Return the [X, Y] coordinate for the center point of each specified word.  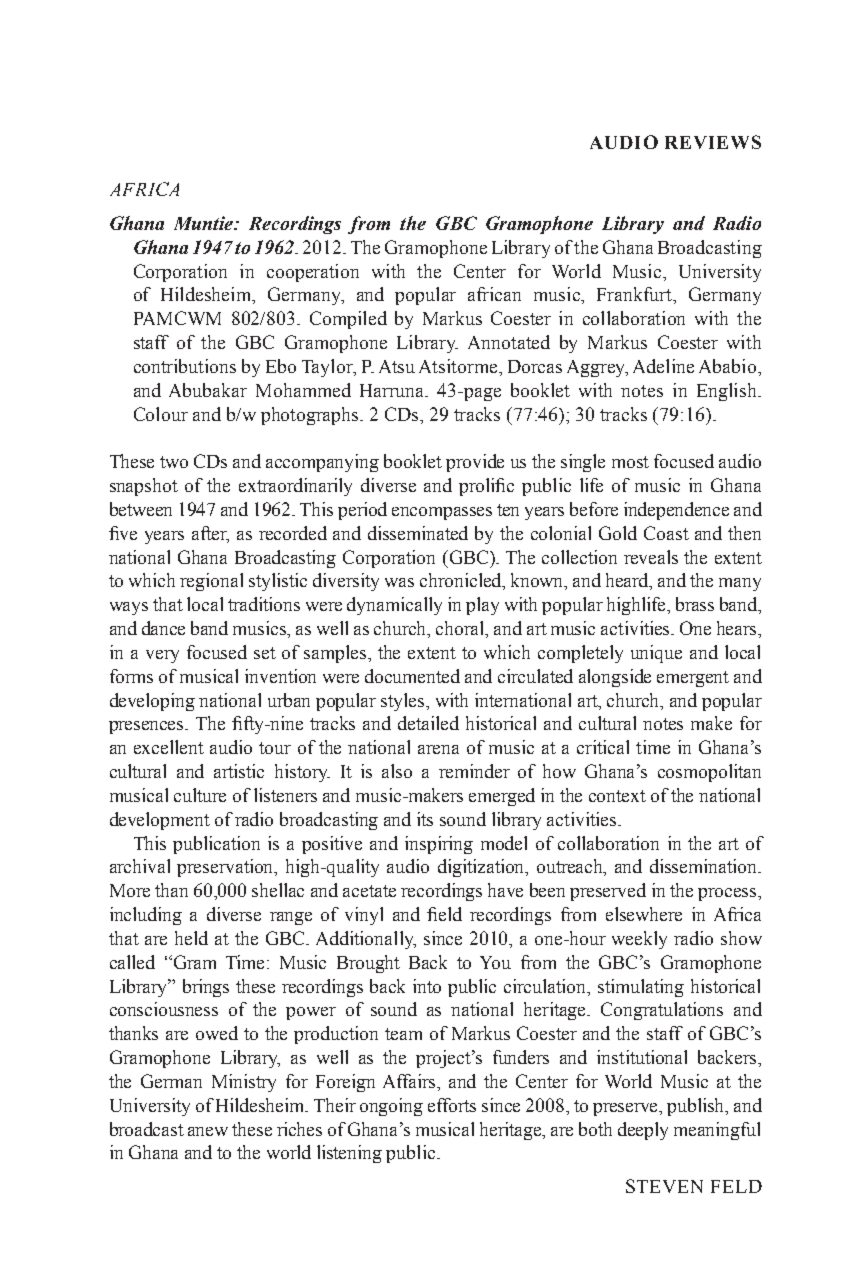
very [162, 656]
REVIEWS [713, 142]
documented [412, 676]
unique [656, 654]
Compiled [348, 320]
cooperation [313, 273]
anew [208, 1131]
